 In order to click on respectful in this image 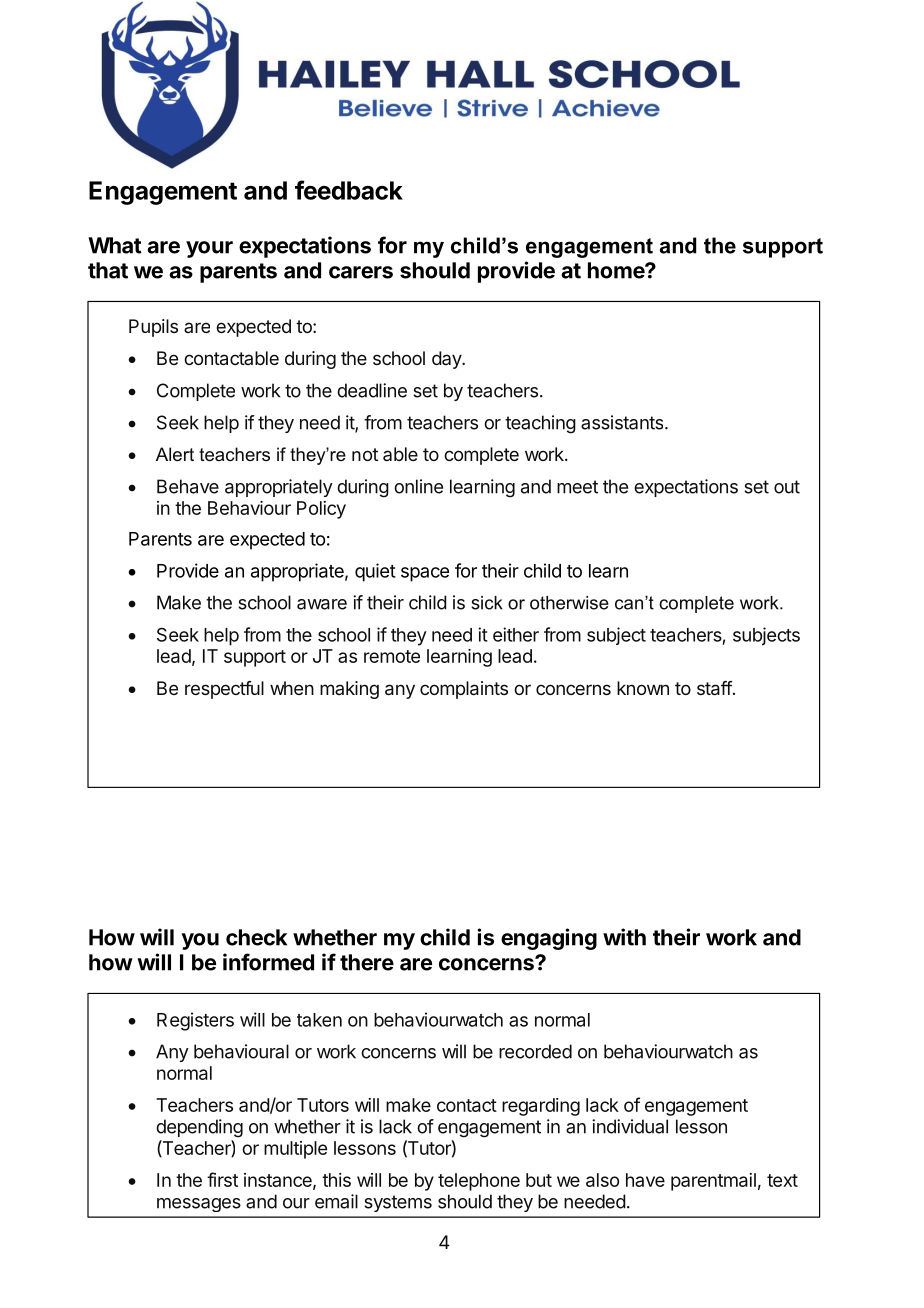, I will do `click(224, 690)`.
